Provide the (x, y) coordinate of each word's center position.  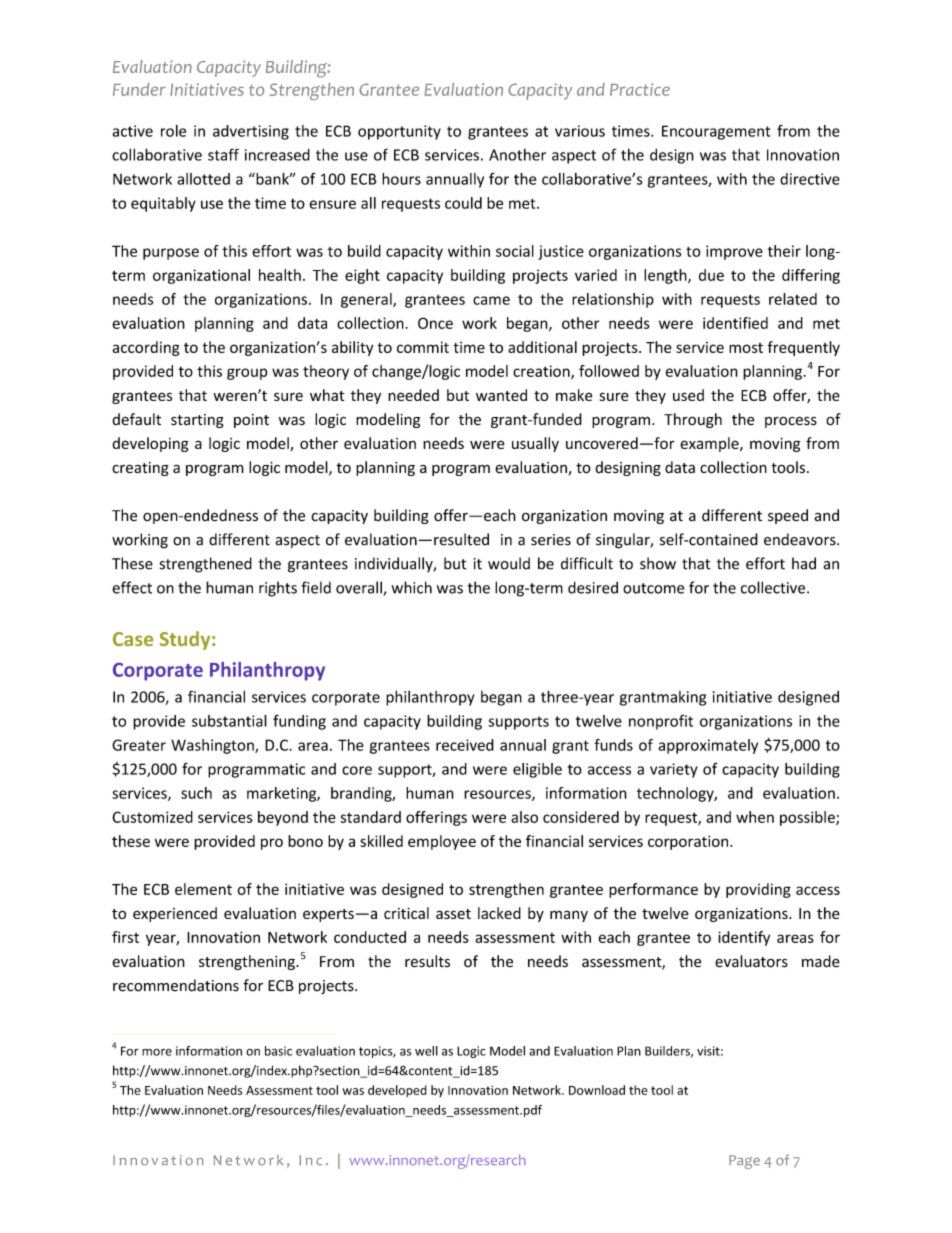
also (524, 817)
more (157, 1052)
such (196, 793)
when (755, 817)
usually (535, 444)
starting (197, 421)
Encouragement (716, 132)
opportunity (399, 132)
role (173, 131)
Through (693, 420)
